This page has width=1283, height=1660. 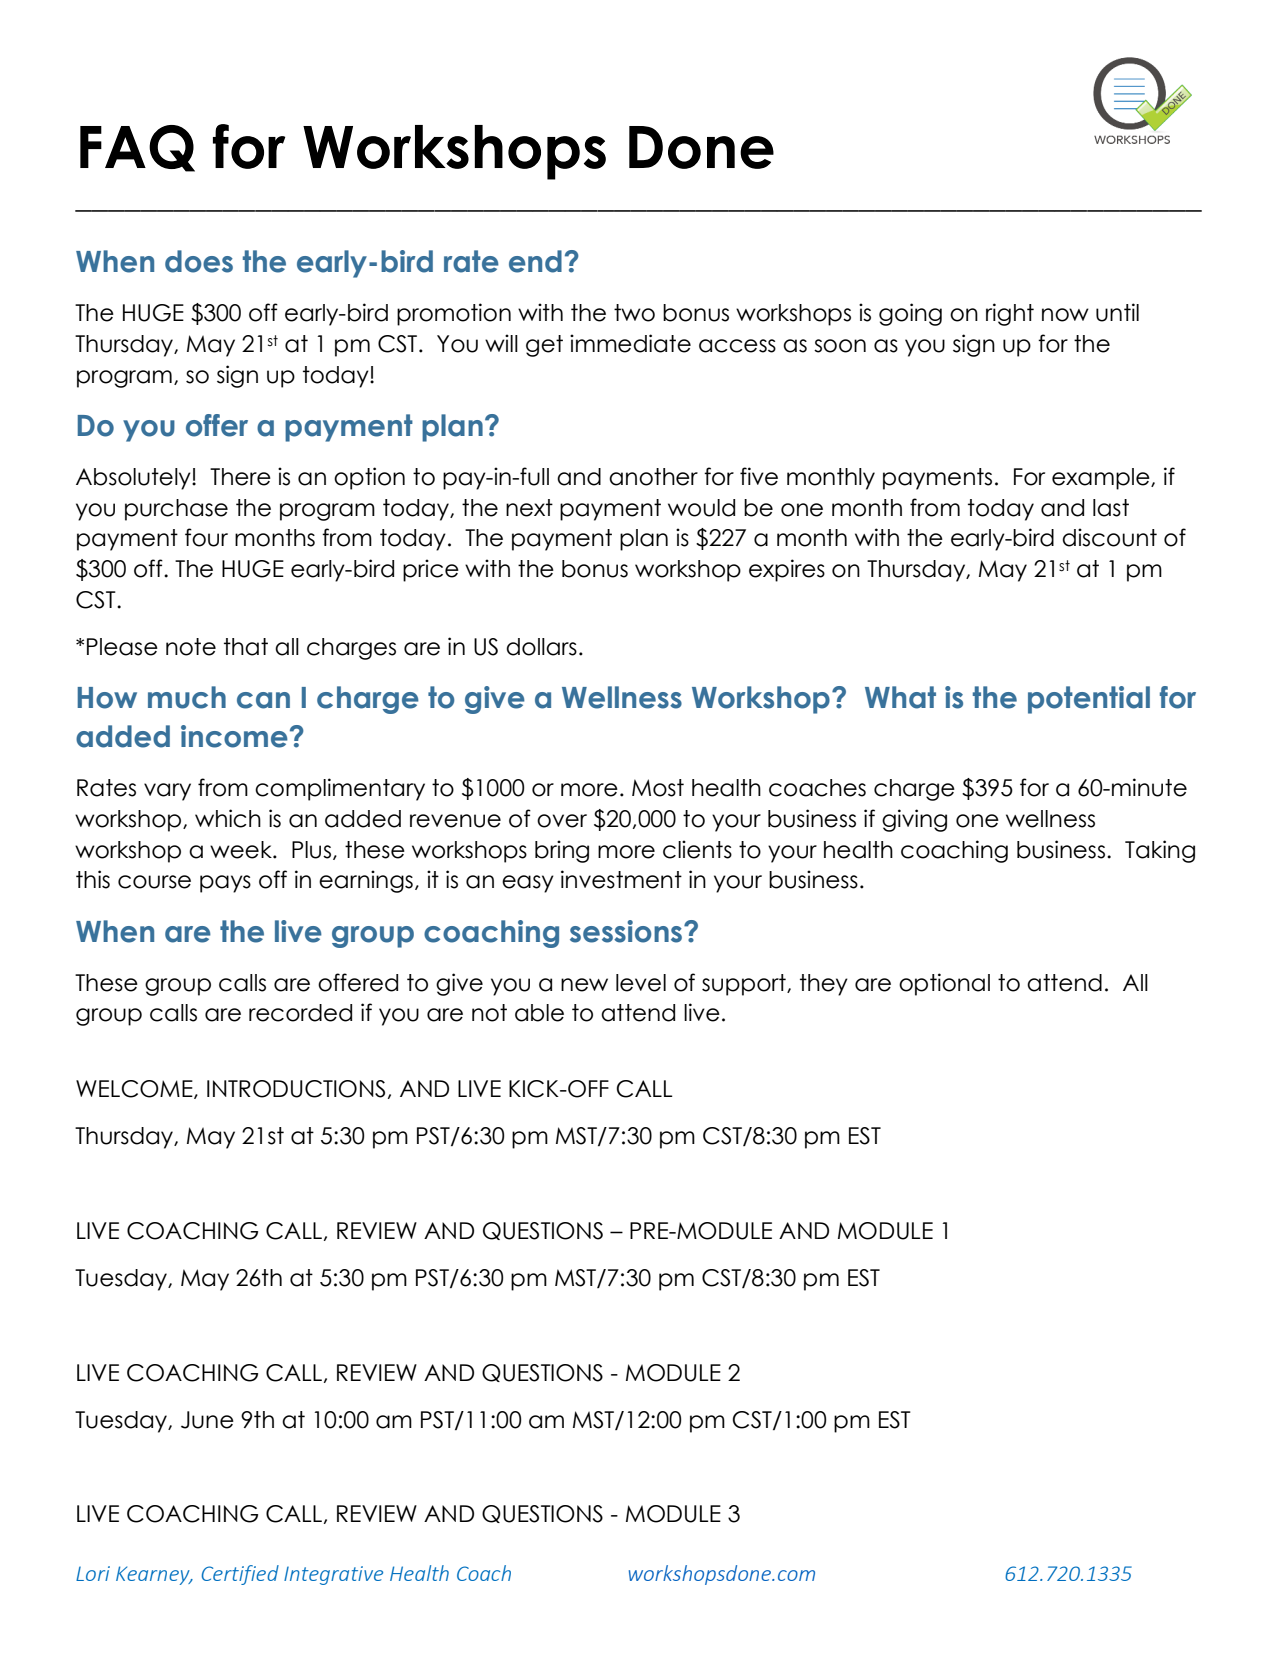 What do you see at coordinates (242, 850) in the page?
I see `week` at bounding box center [242, 850].
